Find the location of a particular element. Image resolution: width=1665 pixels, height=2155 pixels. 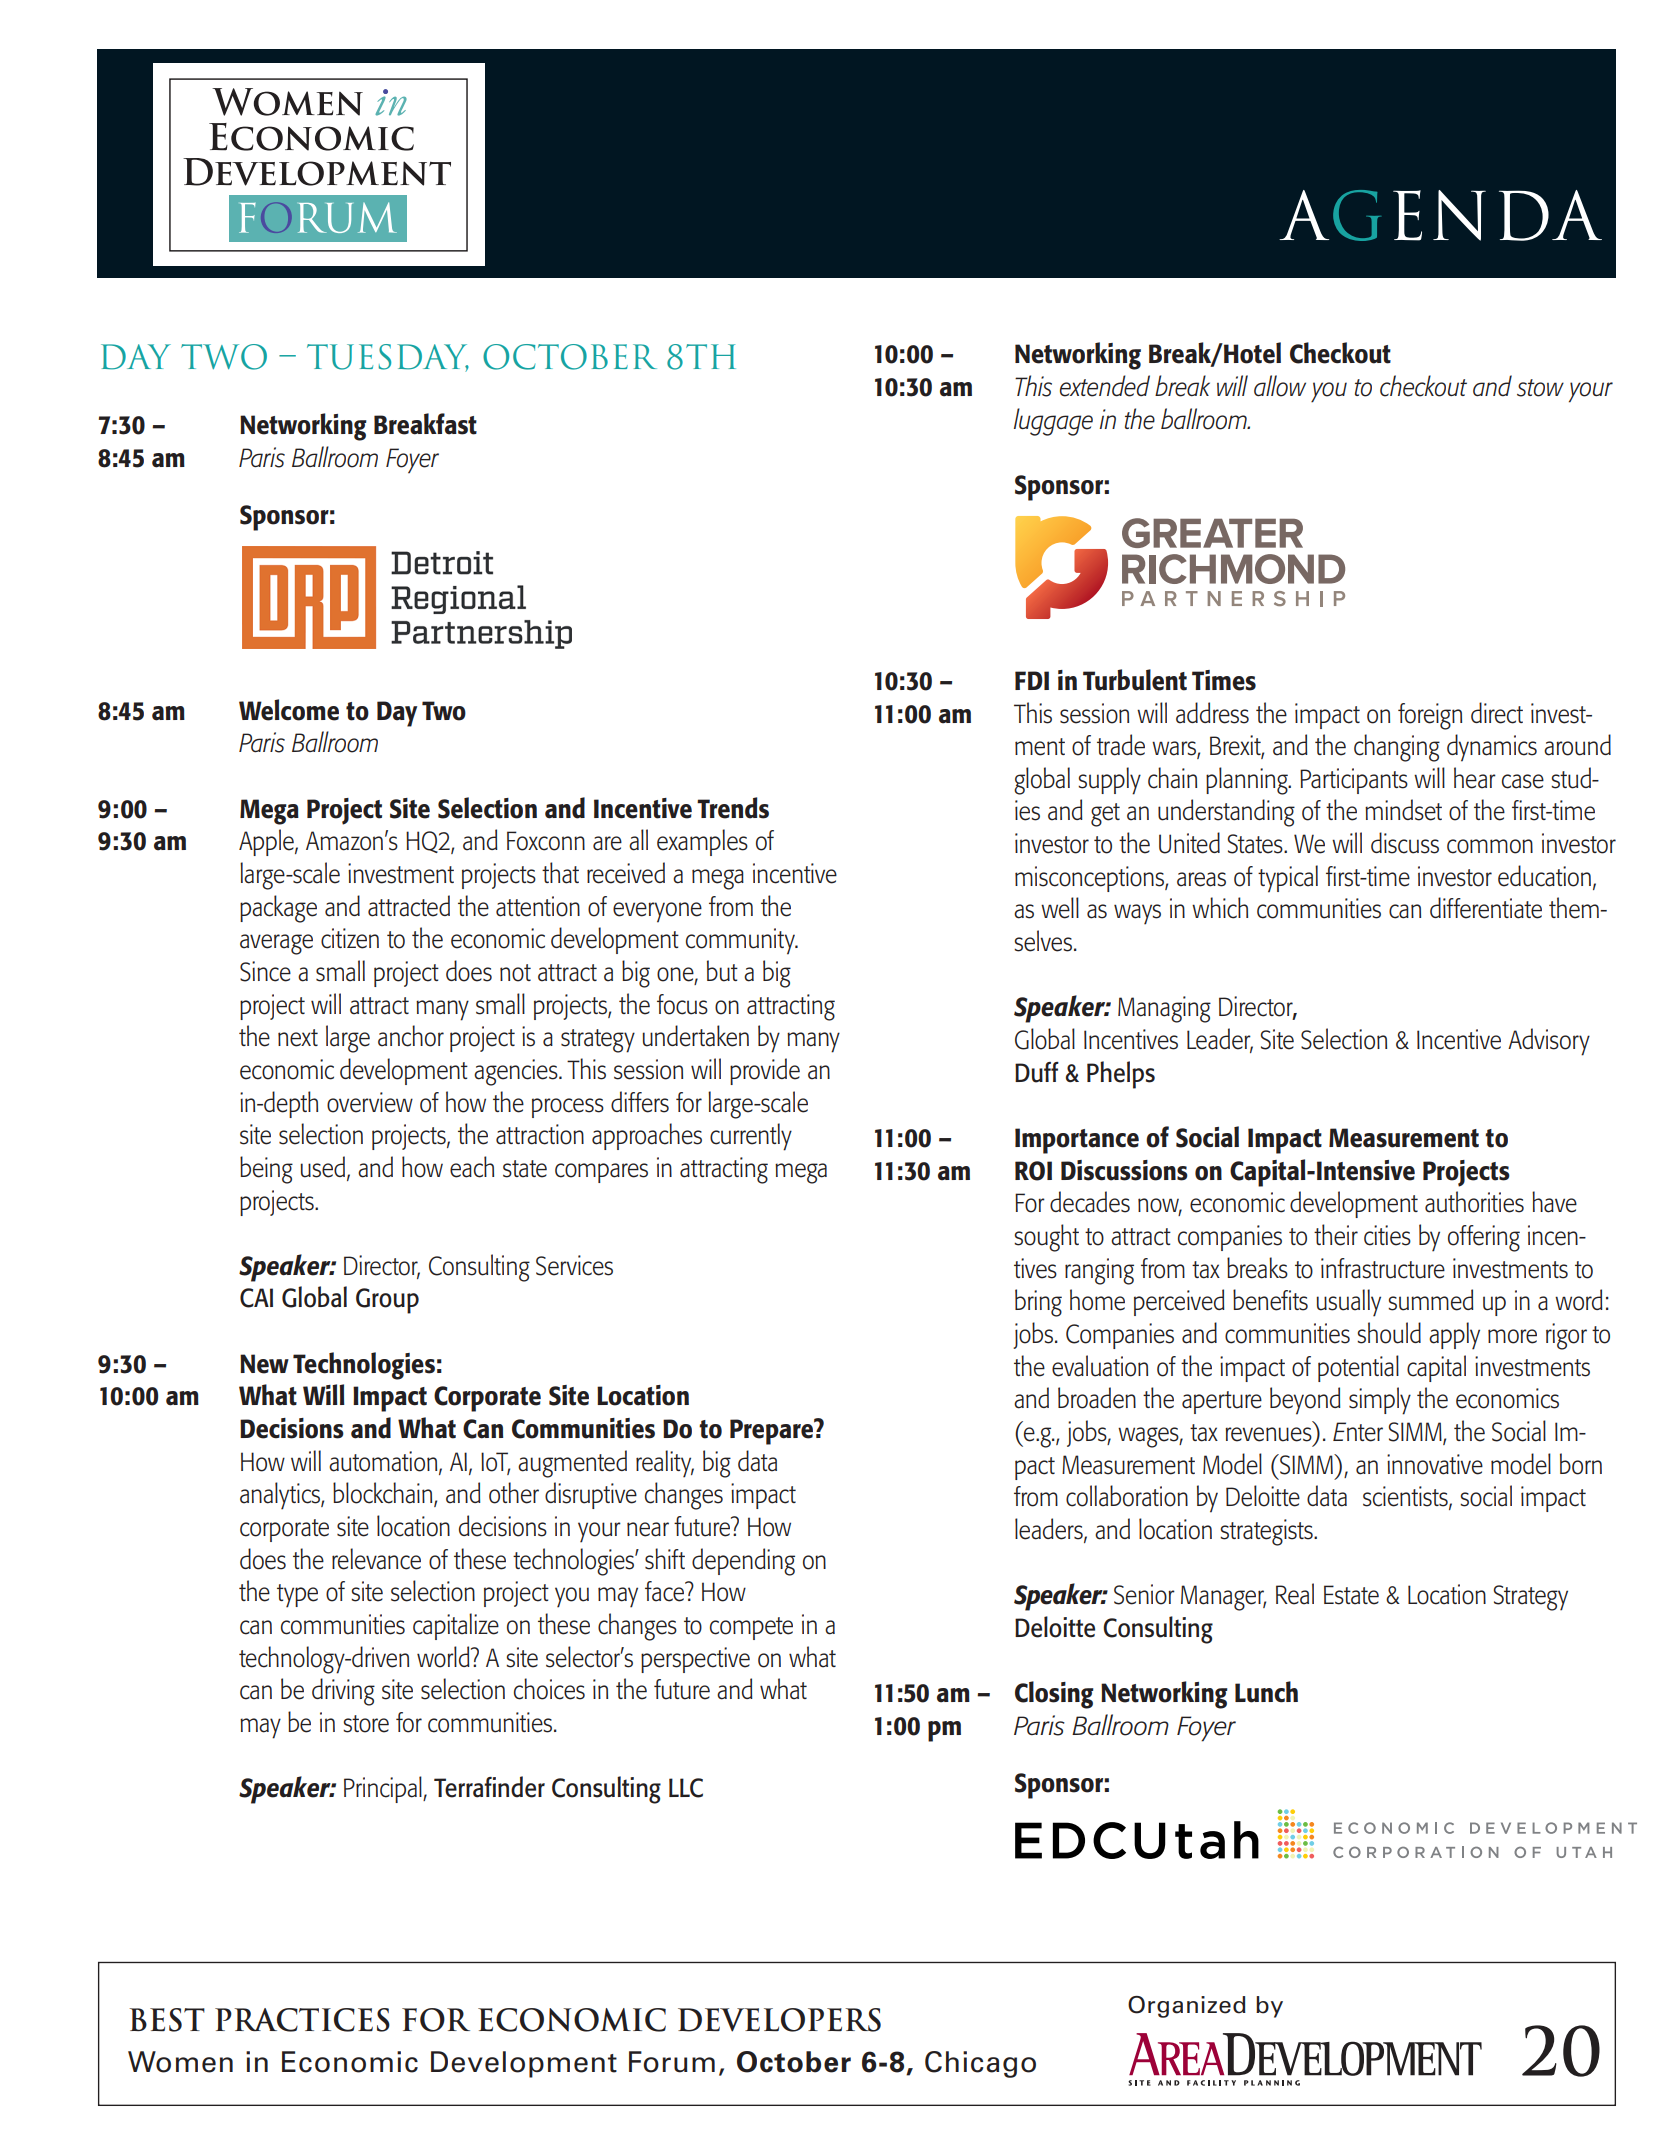

agenda is located at coordinates (1440, 215).
